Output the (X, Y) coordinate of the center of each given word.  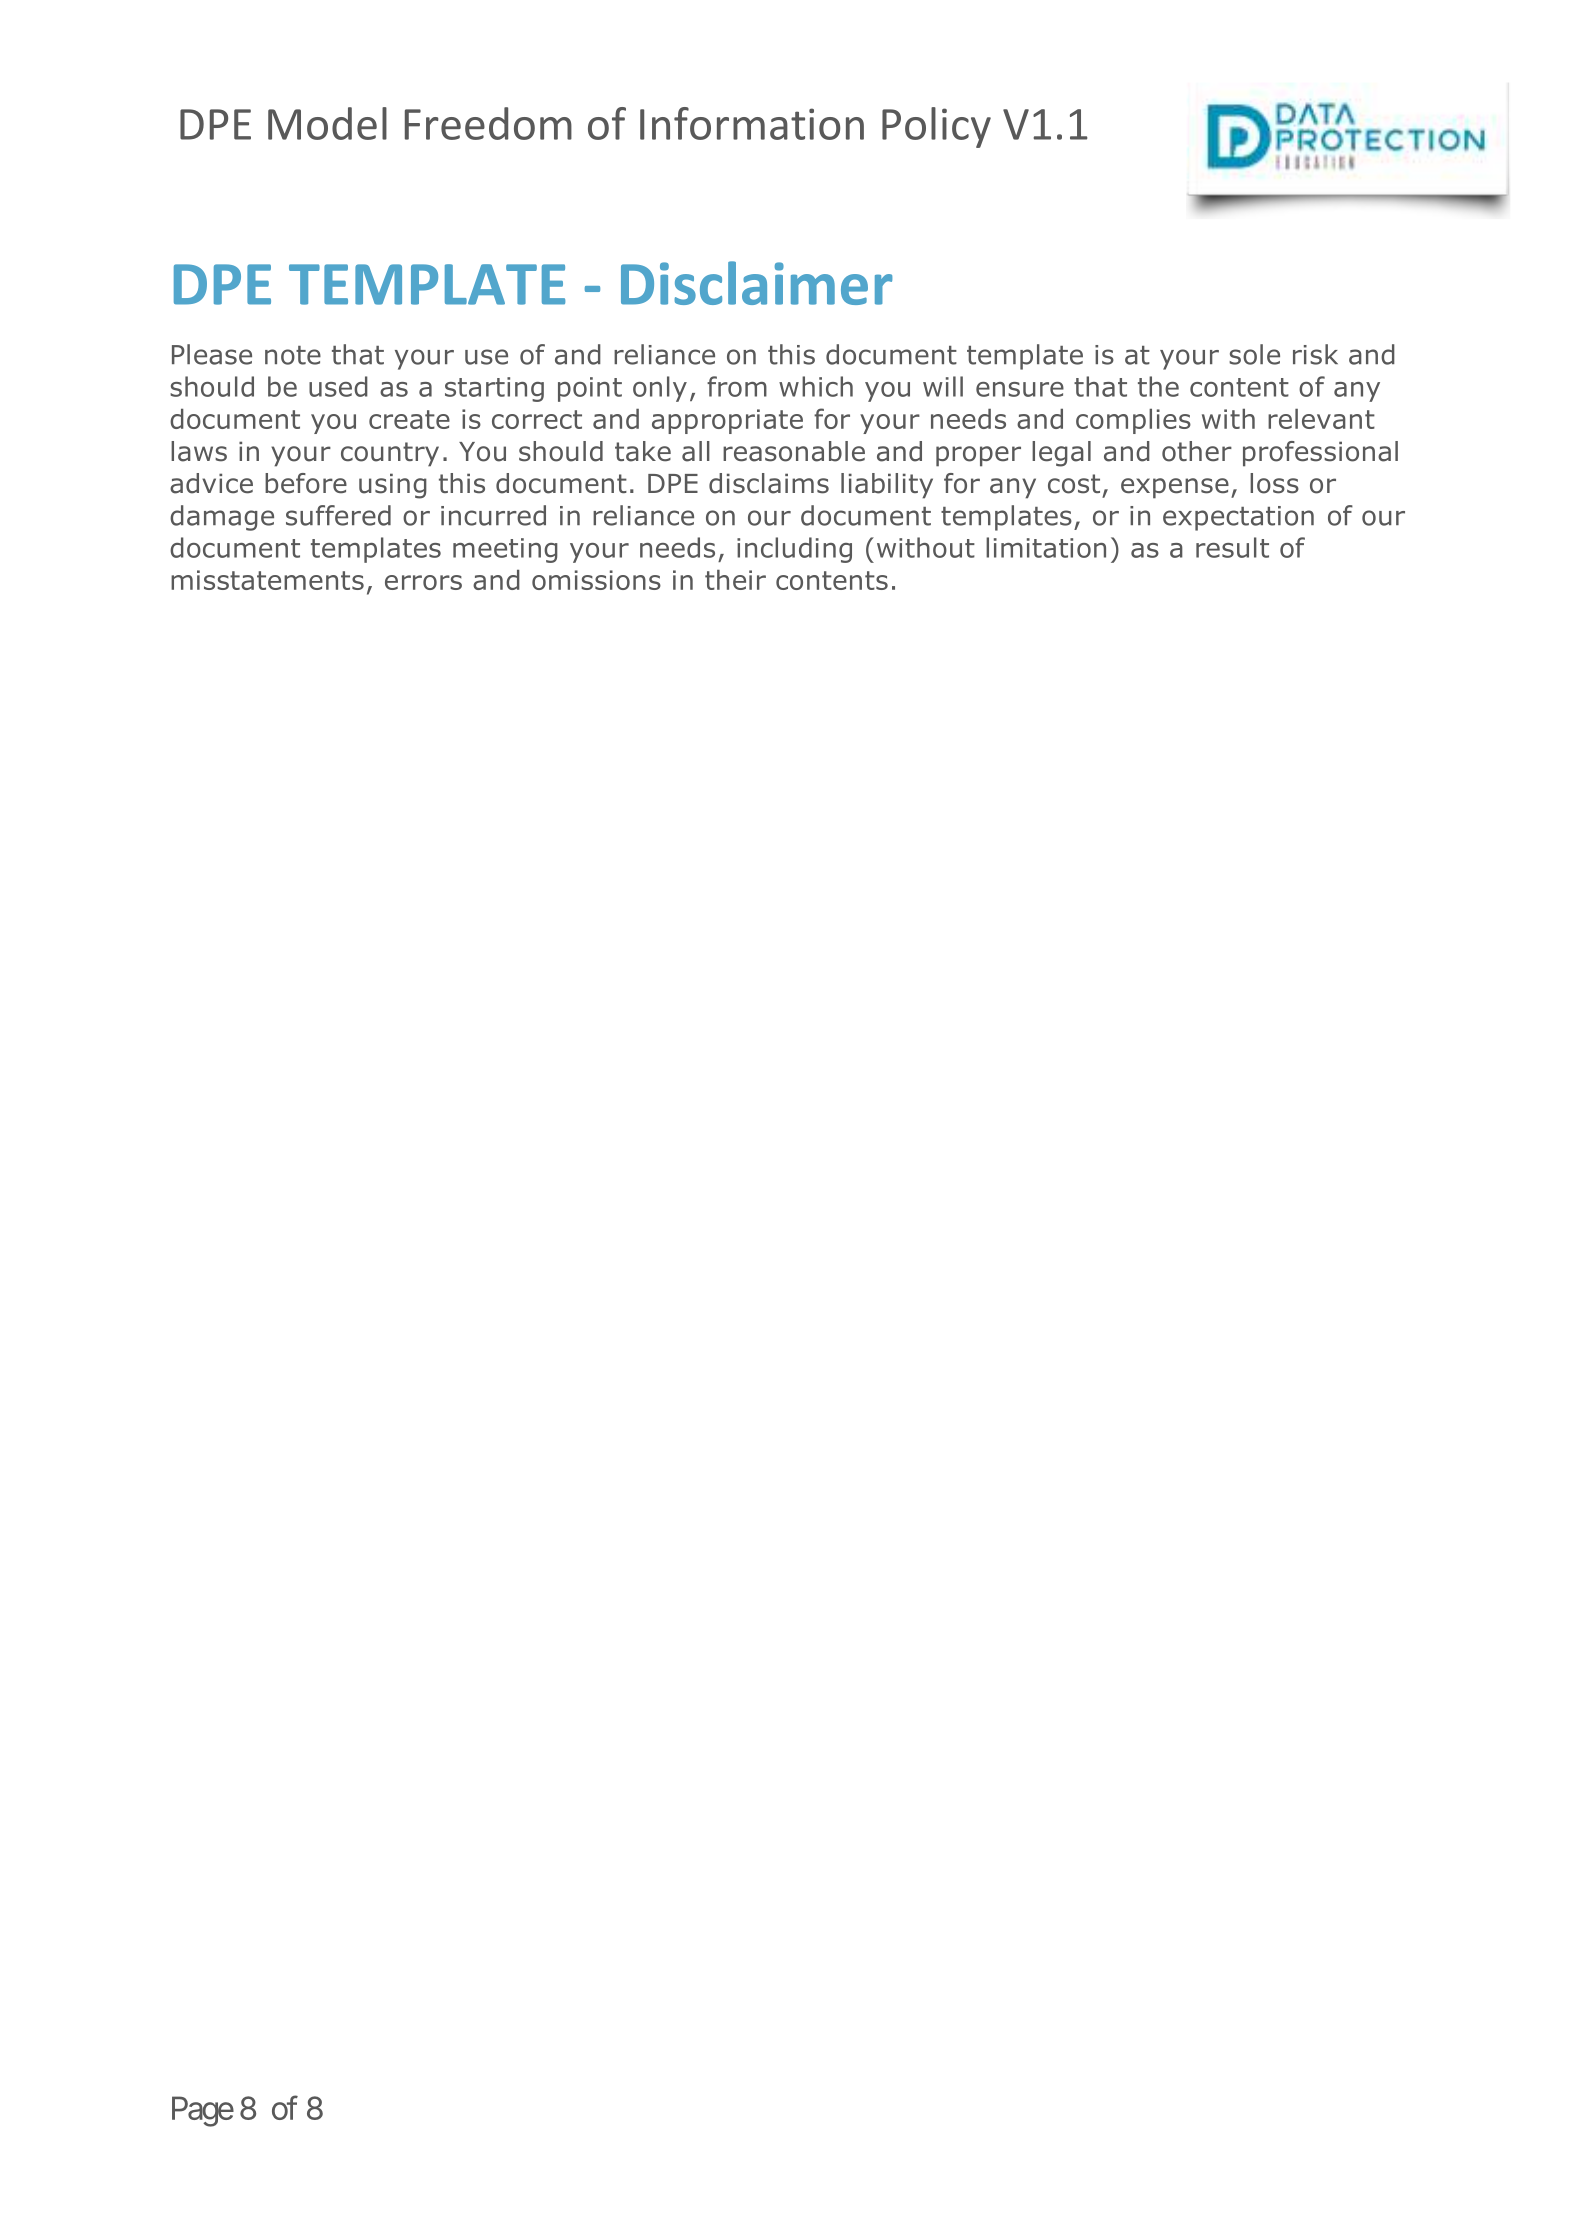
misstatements (267, 580)
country (390, 454)
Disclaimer (756, 283)
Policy (936, 127)
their (735, 580)
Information (752, 123)
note (293, 355)
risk (1315, 354)
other (1197, 451)
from (737, 386)
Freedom (488, 123)
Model (327, 123)
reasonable (794, 451)
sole (1254, 354)
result (1232, 547)
